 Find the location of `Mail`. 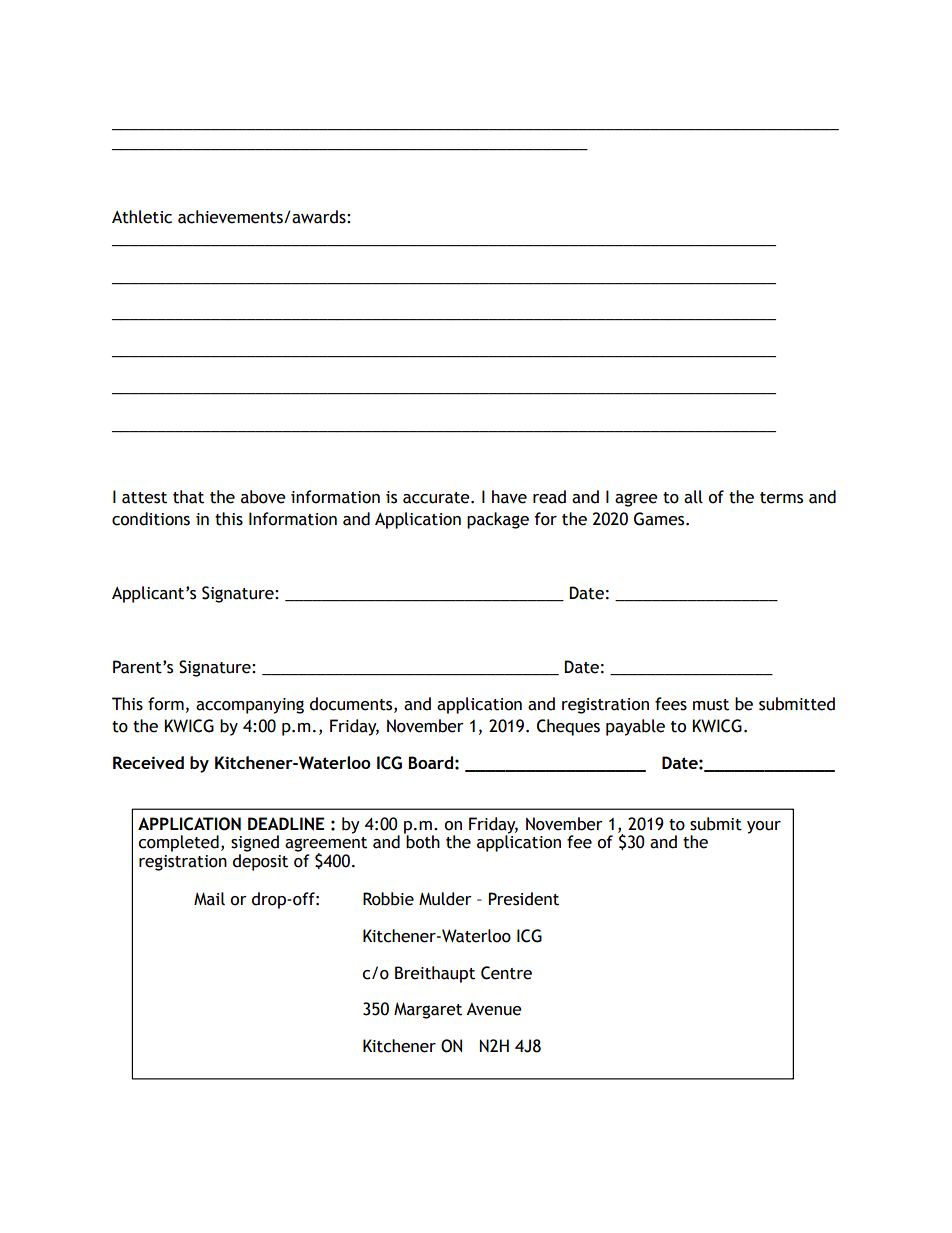

Mail is located at coordinates (209, 899).
